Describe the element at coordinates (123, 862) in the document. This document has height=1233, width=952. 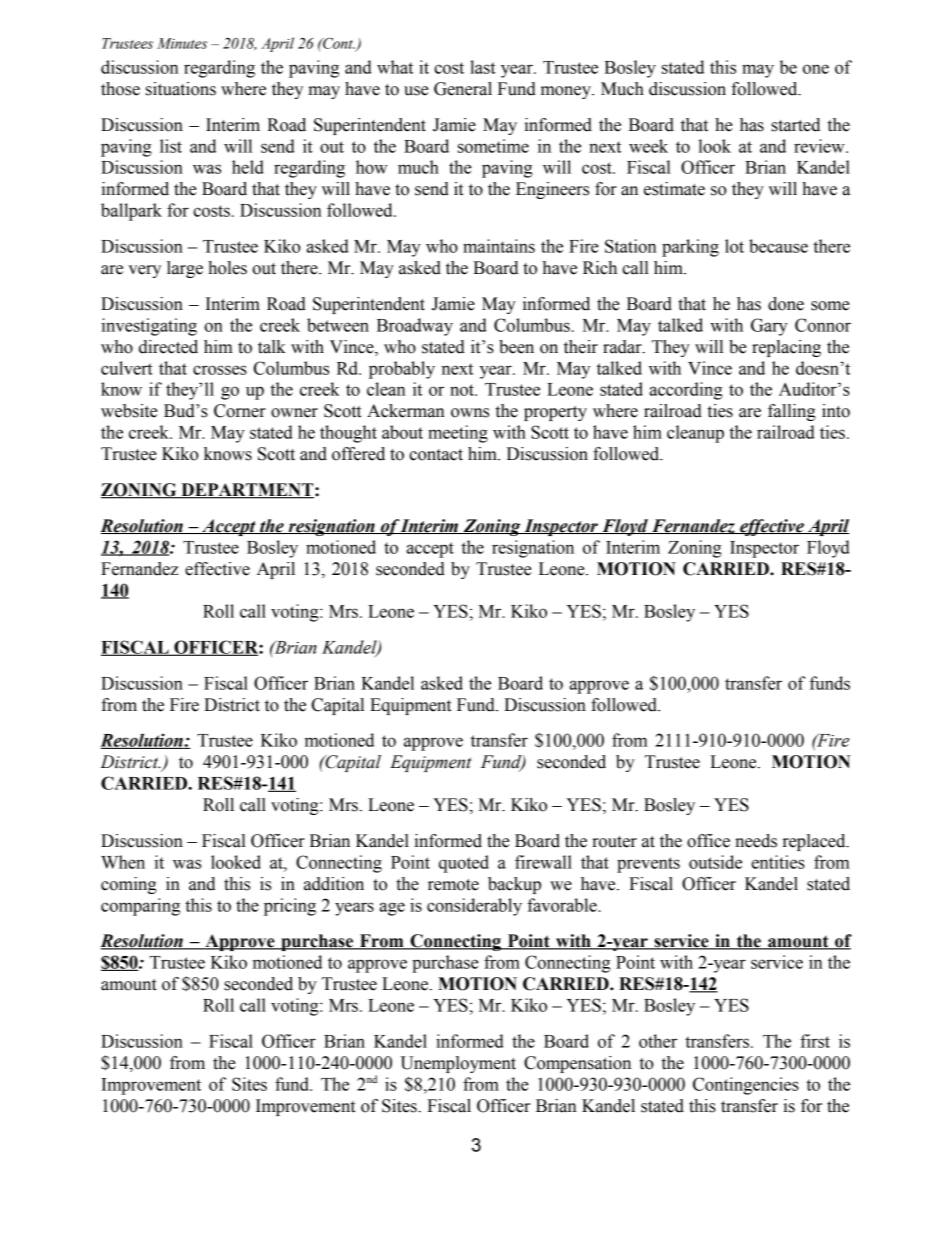
I see `When` at that location.
